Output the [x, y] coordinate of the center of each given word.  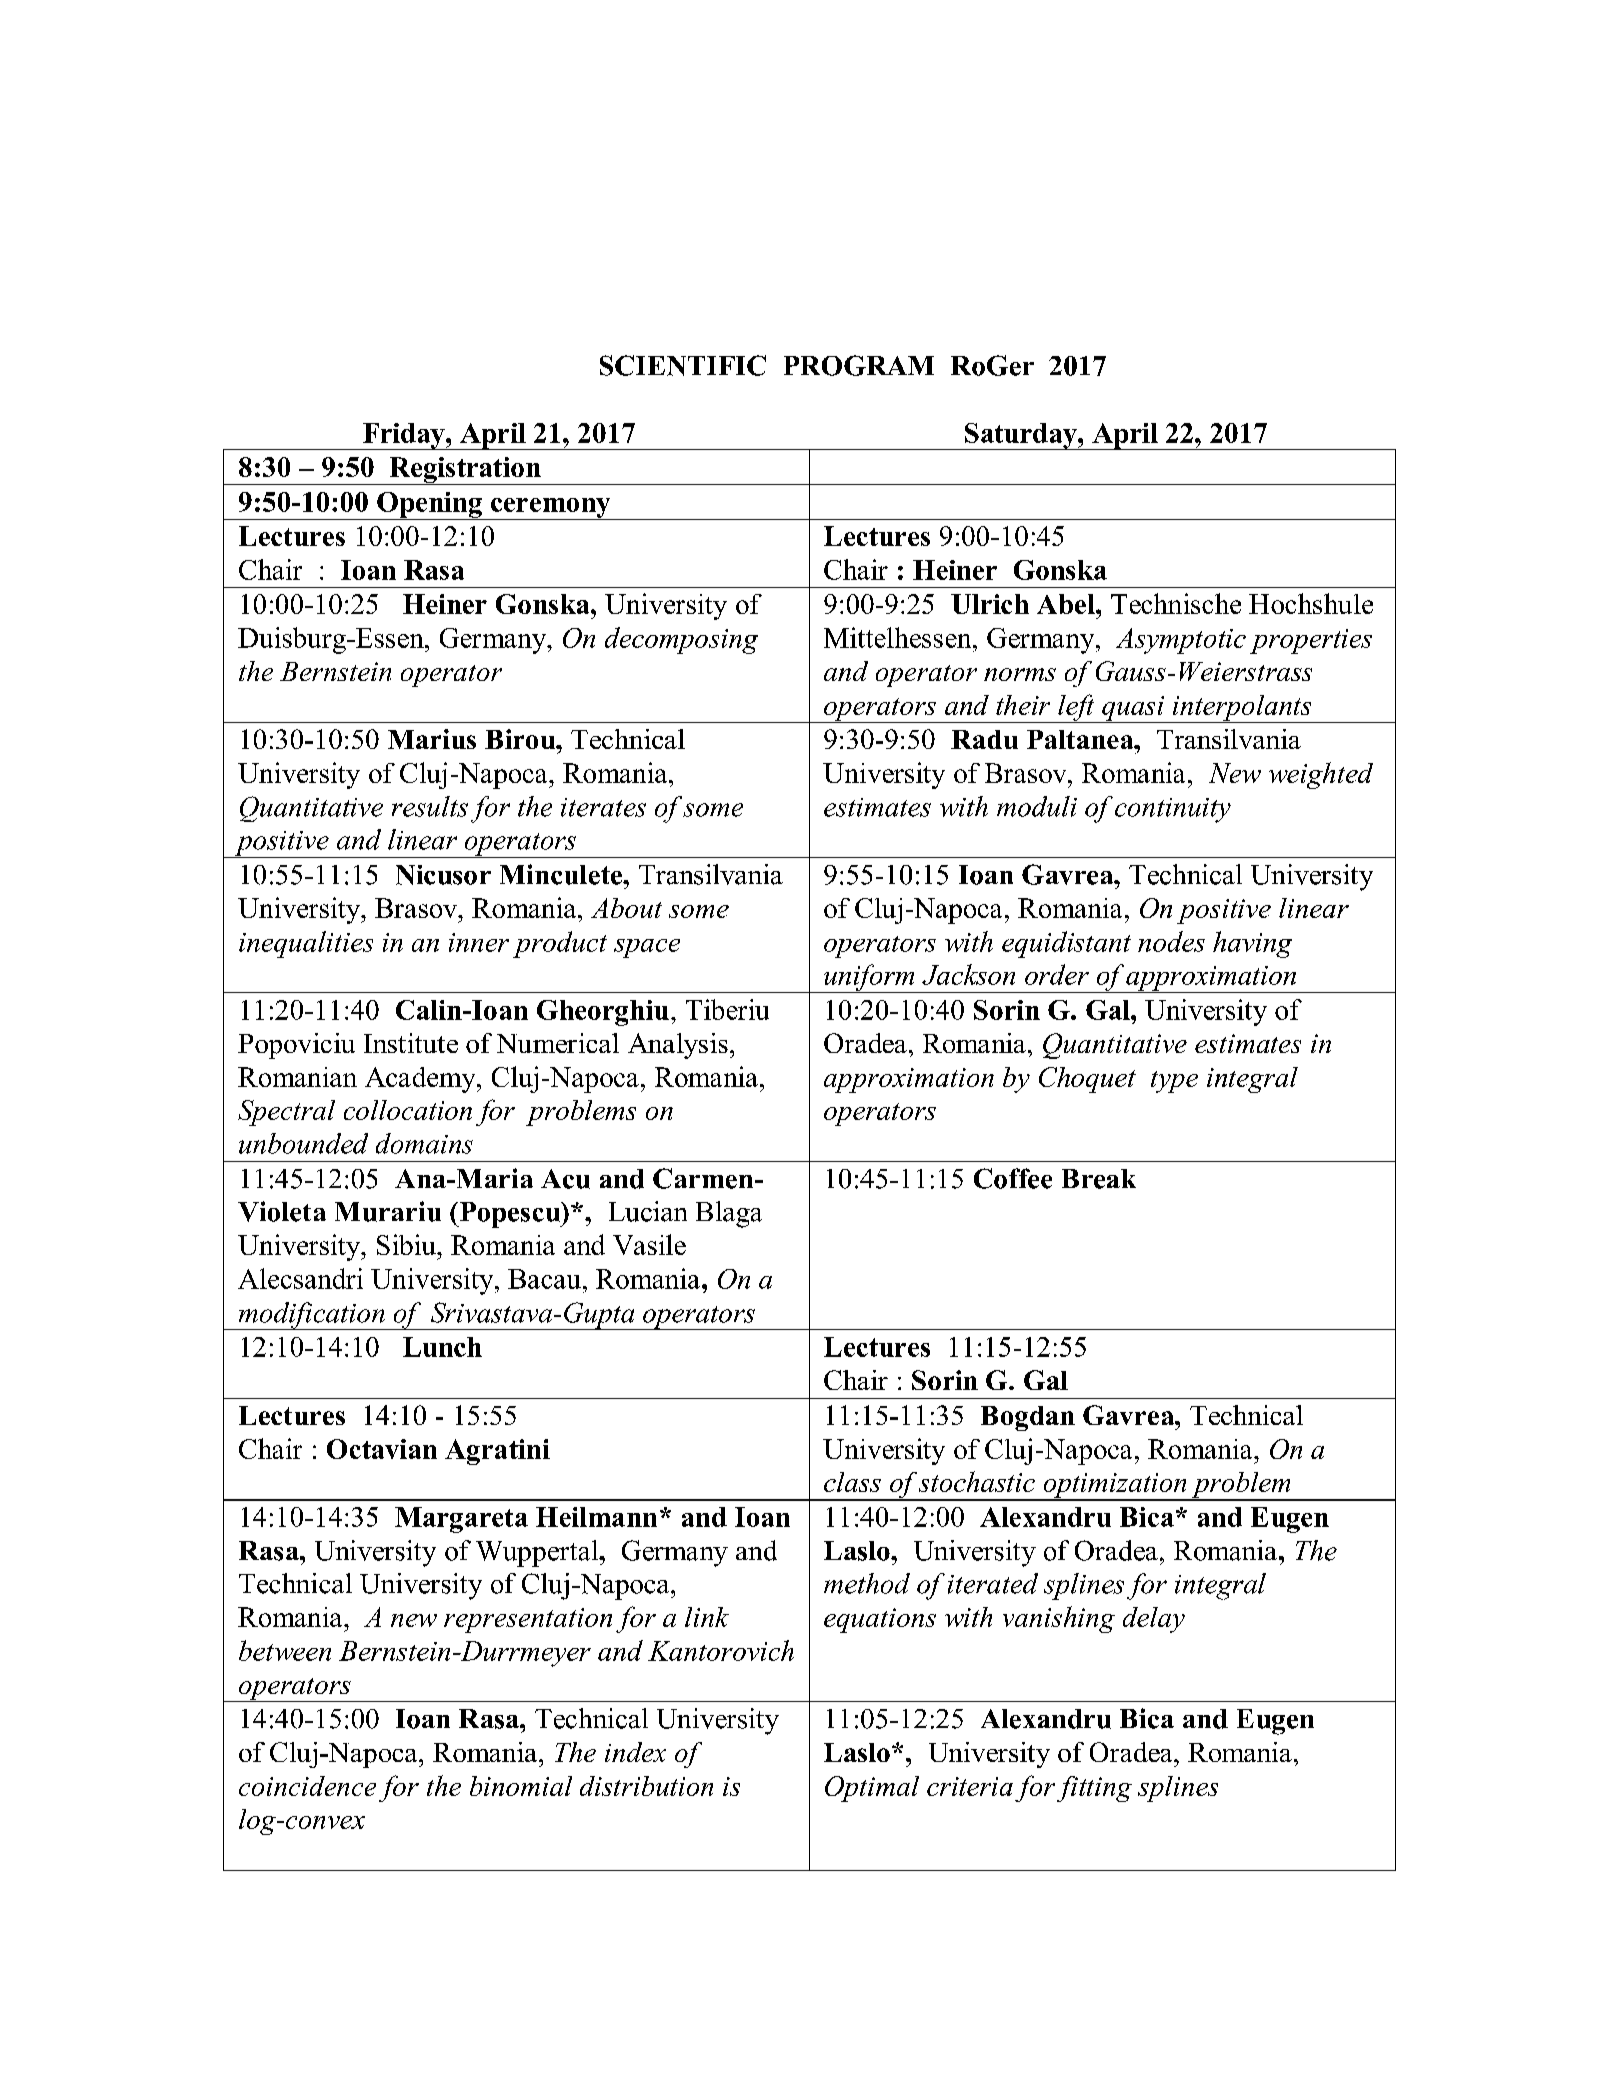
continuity [1173, 810]
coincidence [307, 1786]
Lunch [442, 1347]
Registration [465, 471]
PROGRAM [859, 365]
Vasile [649, 1244]
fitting [1094, 1789]
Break [1099, 1179]
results [430, 806]
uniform [869, 978]
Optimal [872, 1789]
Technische [1176, 603]
